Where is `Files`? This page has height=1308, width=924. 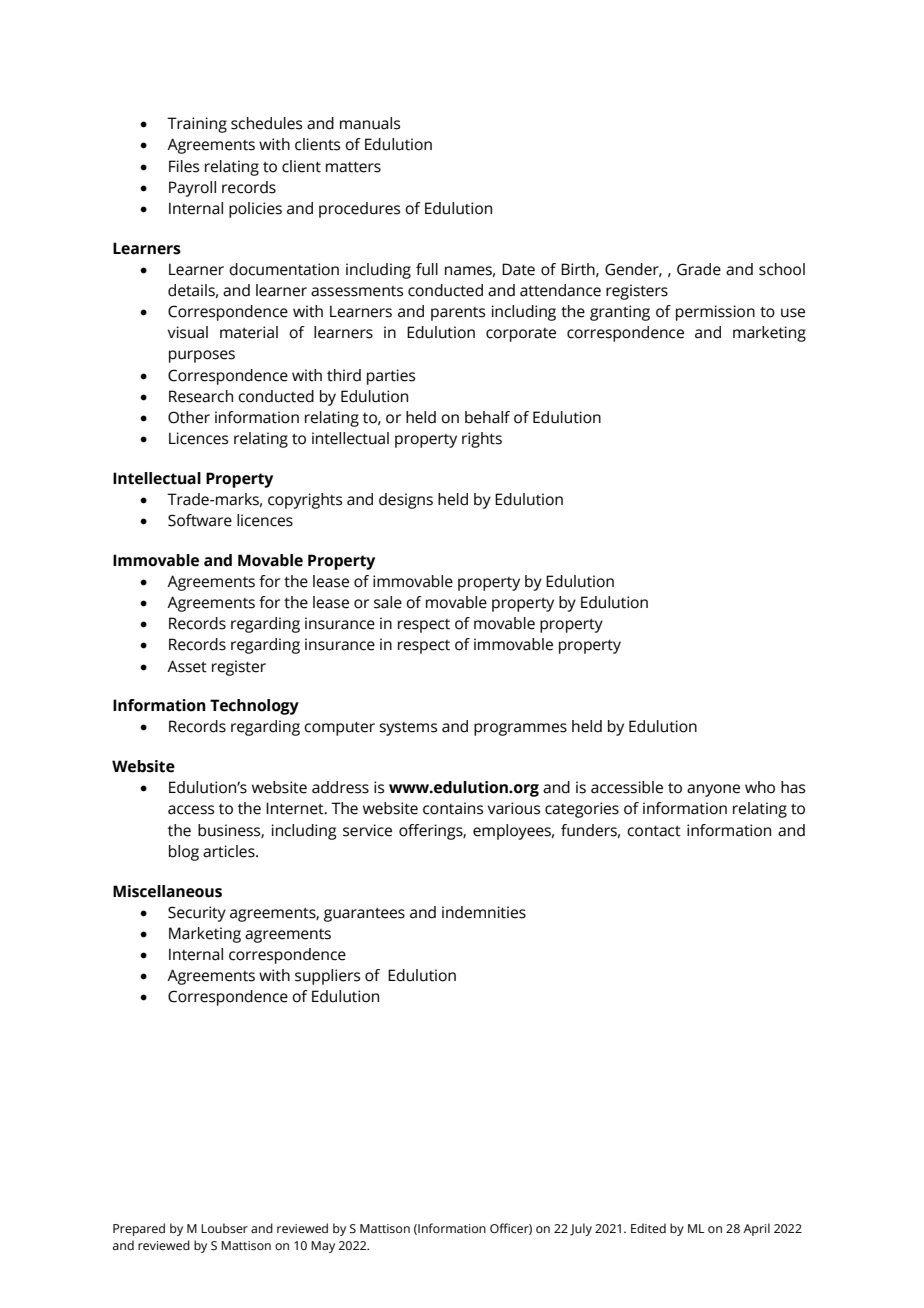
Files is located at coordinates (184, 166).
